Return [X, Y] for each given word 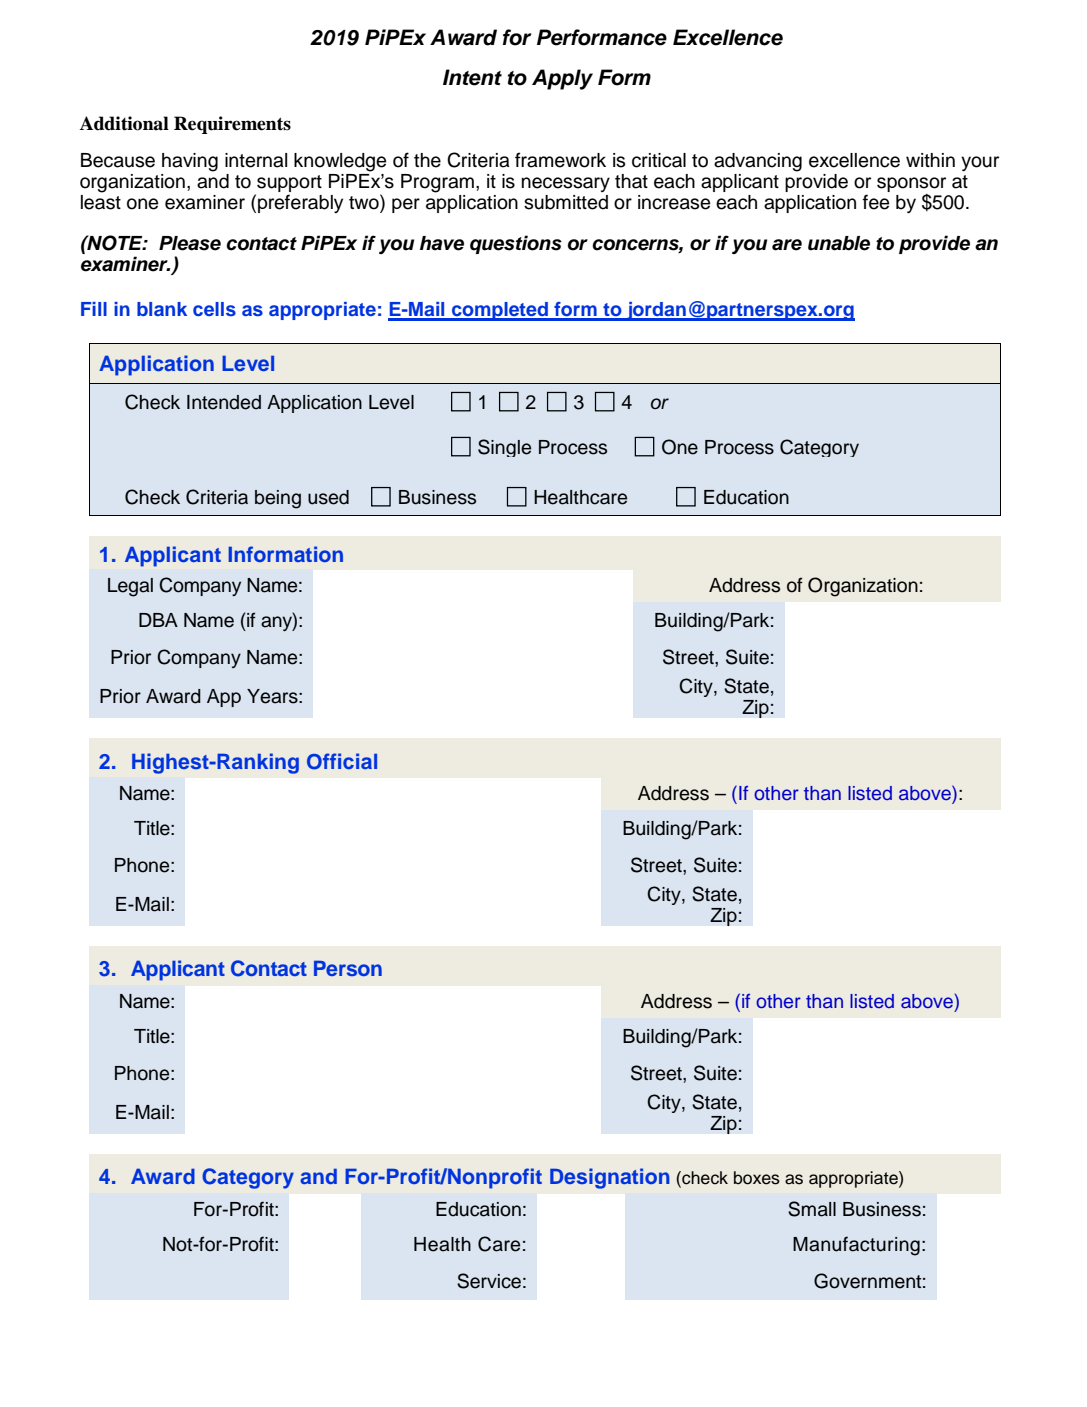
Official [342, 761]
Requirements [232, 125]
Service [489, 1281]
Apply [562, 79]
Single [504, 448]
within [930, 160]
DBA [158, 620]
